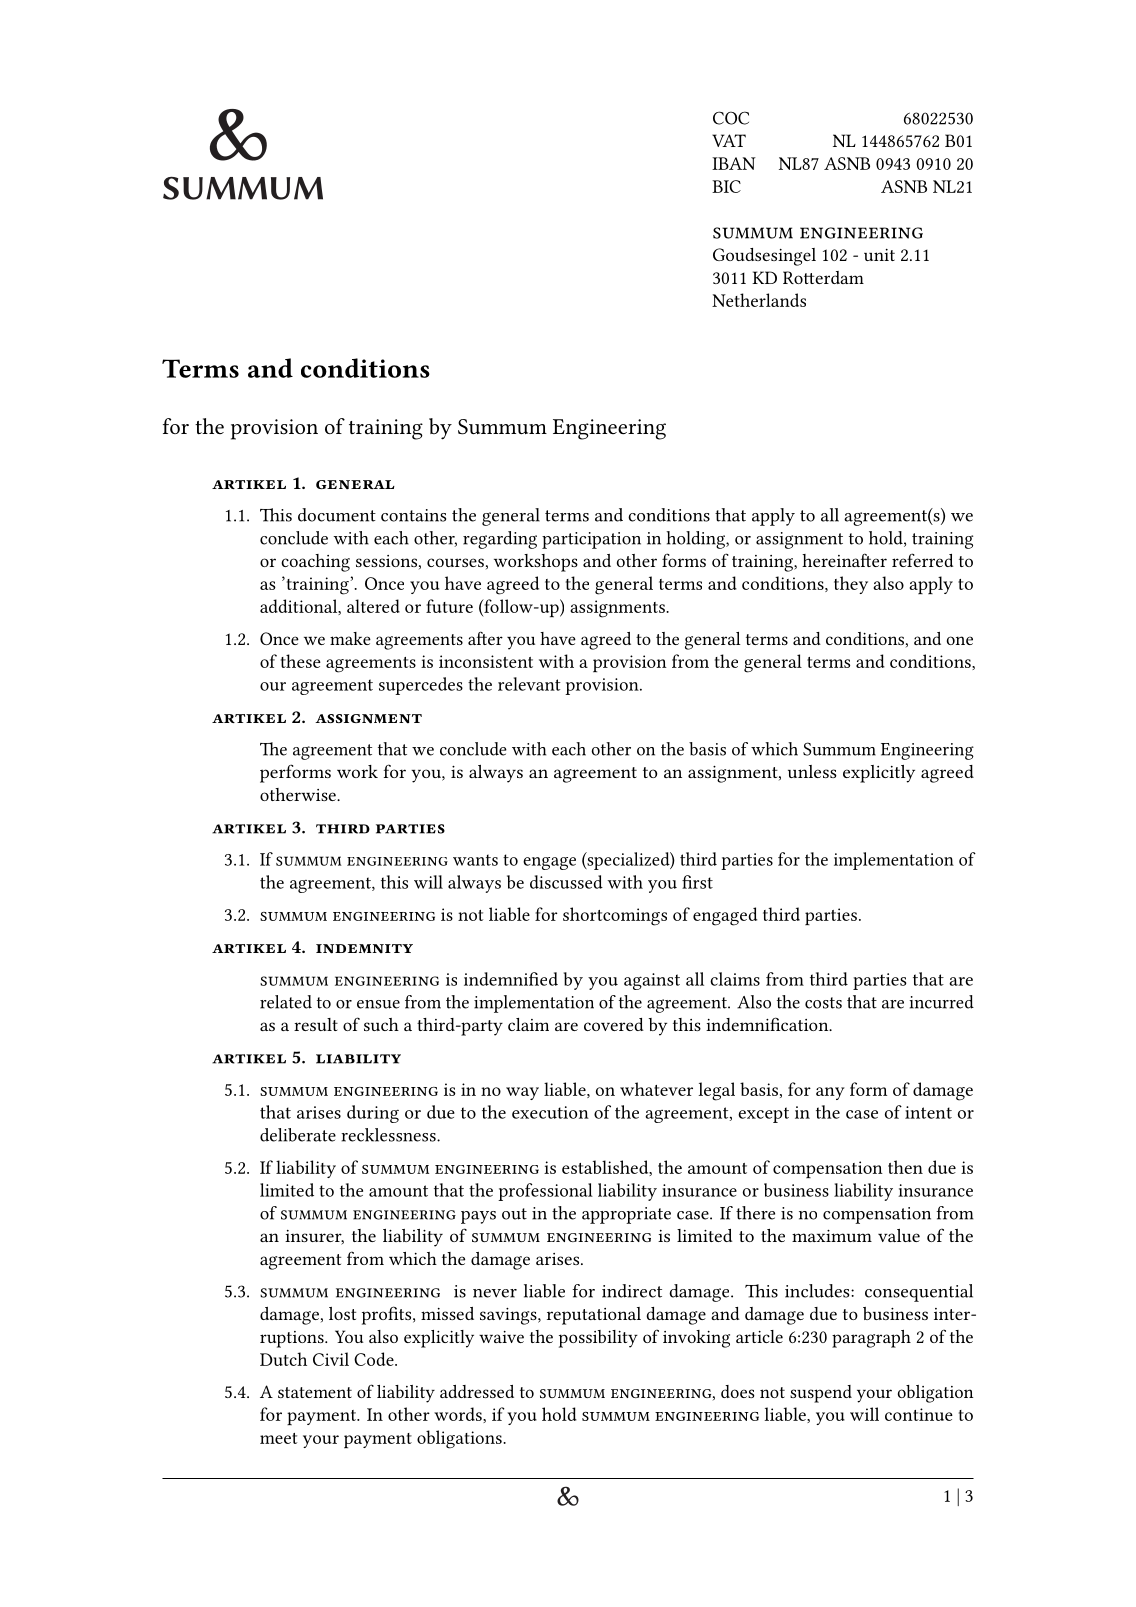 This screenshot has height=1607, width=1136. Describe the element at coordinates (919, 1414) in the screenshot. I see `continue` at that location.
